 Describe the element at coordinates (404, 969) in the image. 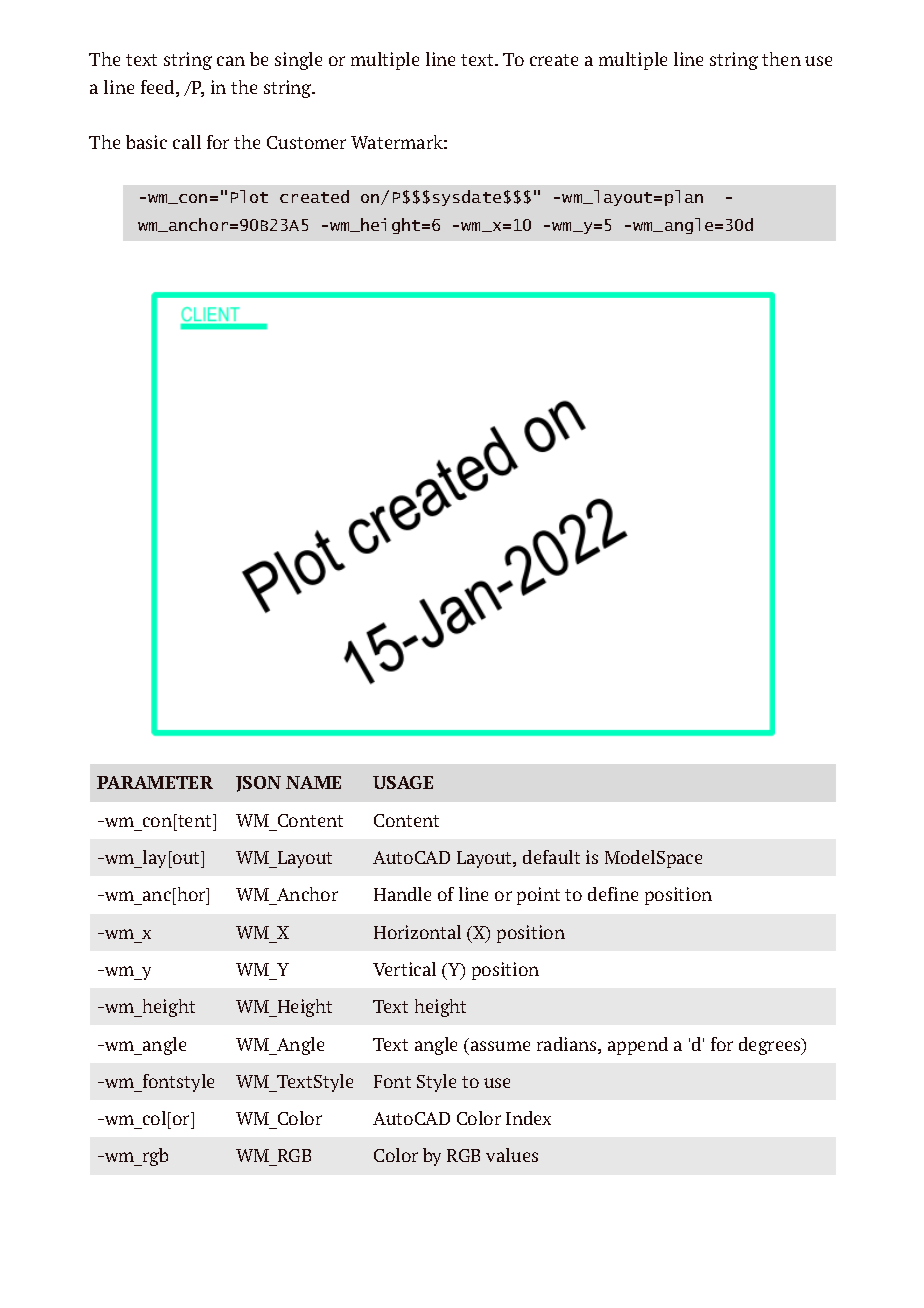

I see `Vertical` at that location.
